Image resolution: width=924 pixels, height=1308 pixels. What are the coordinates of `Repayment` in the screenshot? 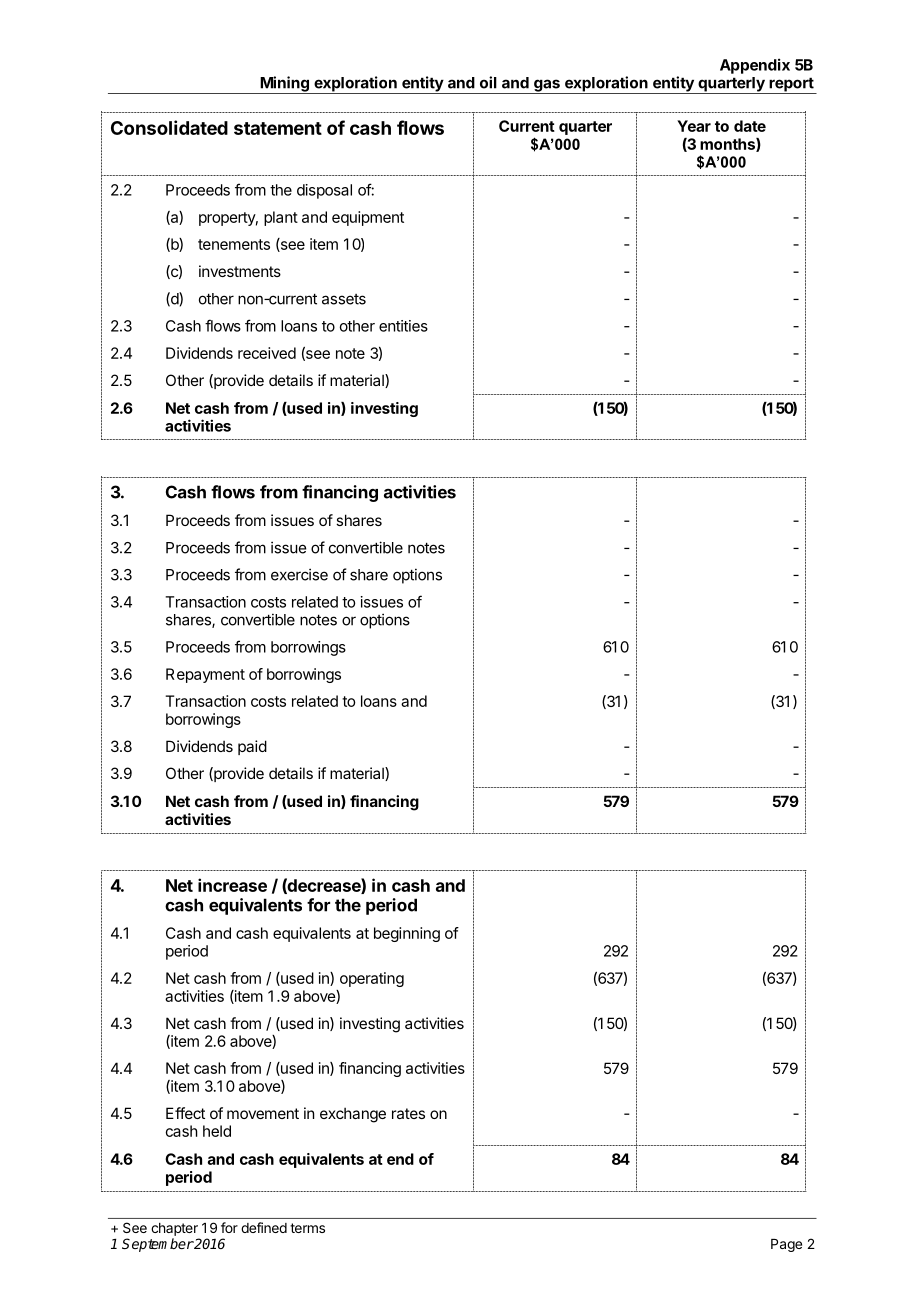 It's located at (205, 675).
